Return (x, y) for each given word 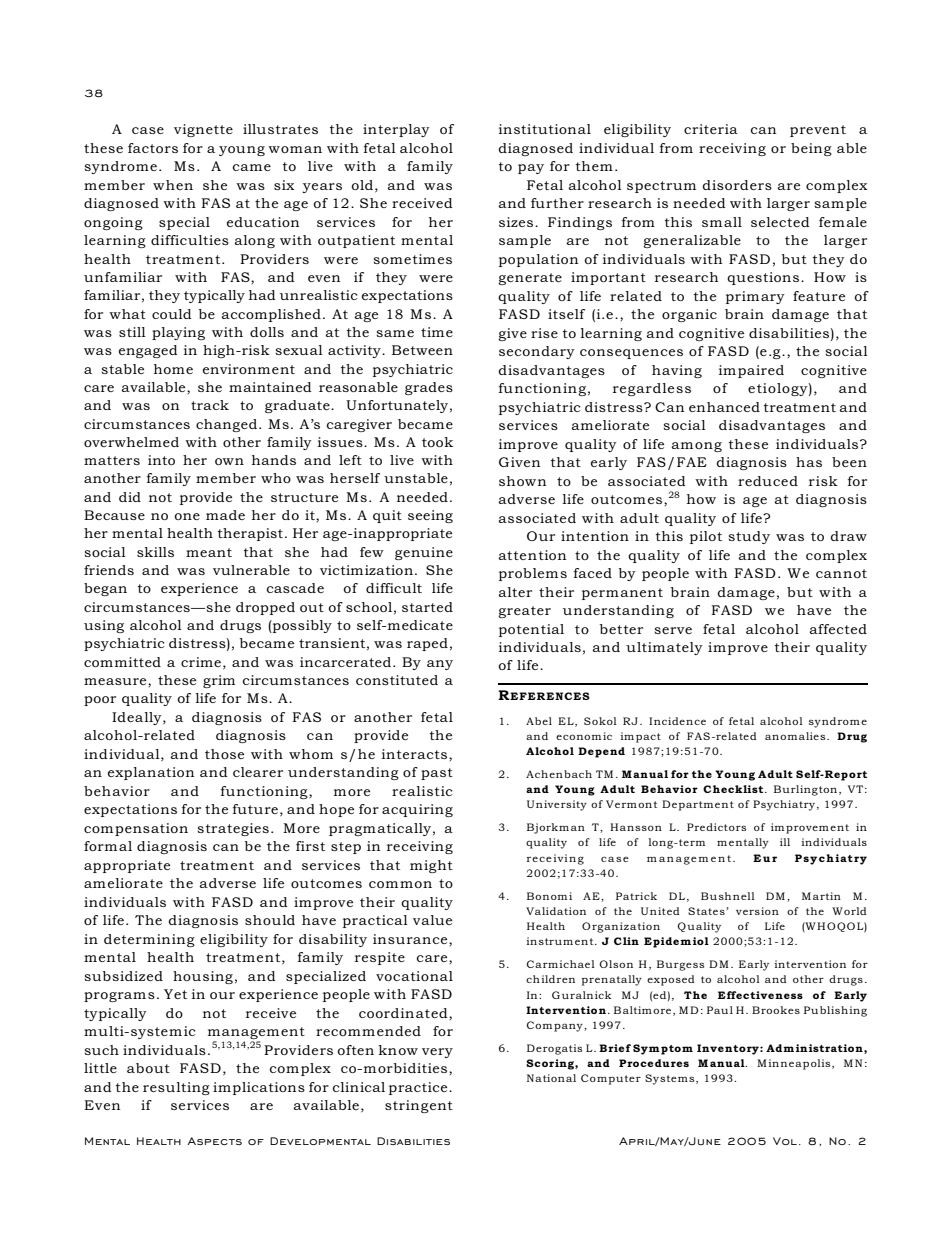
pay (531, 169)
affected (838, 629)
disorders (737, 185)
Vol (785, 1141)
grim (219, 681)
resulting (176, 1088)
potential (531, 630)
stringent (419, 1106)
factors (153, 148)
